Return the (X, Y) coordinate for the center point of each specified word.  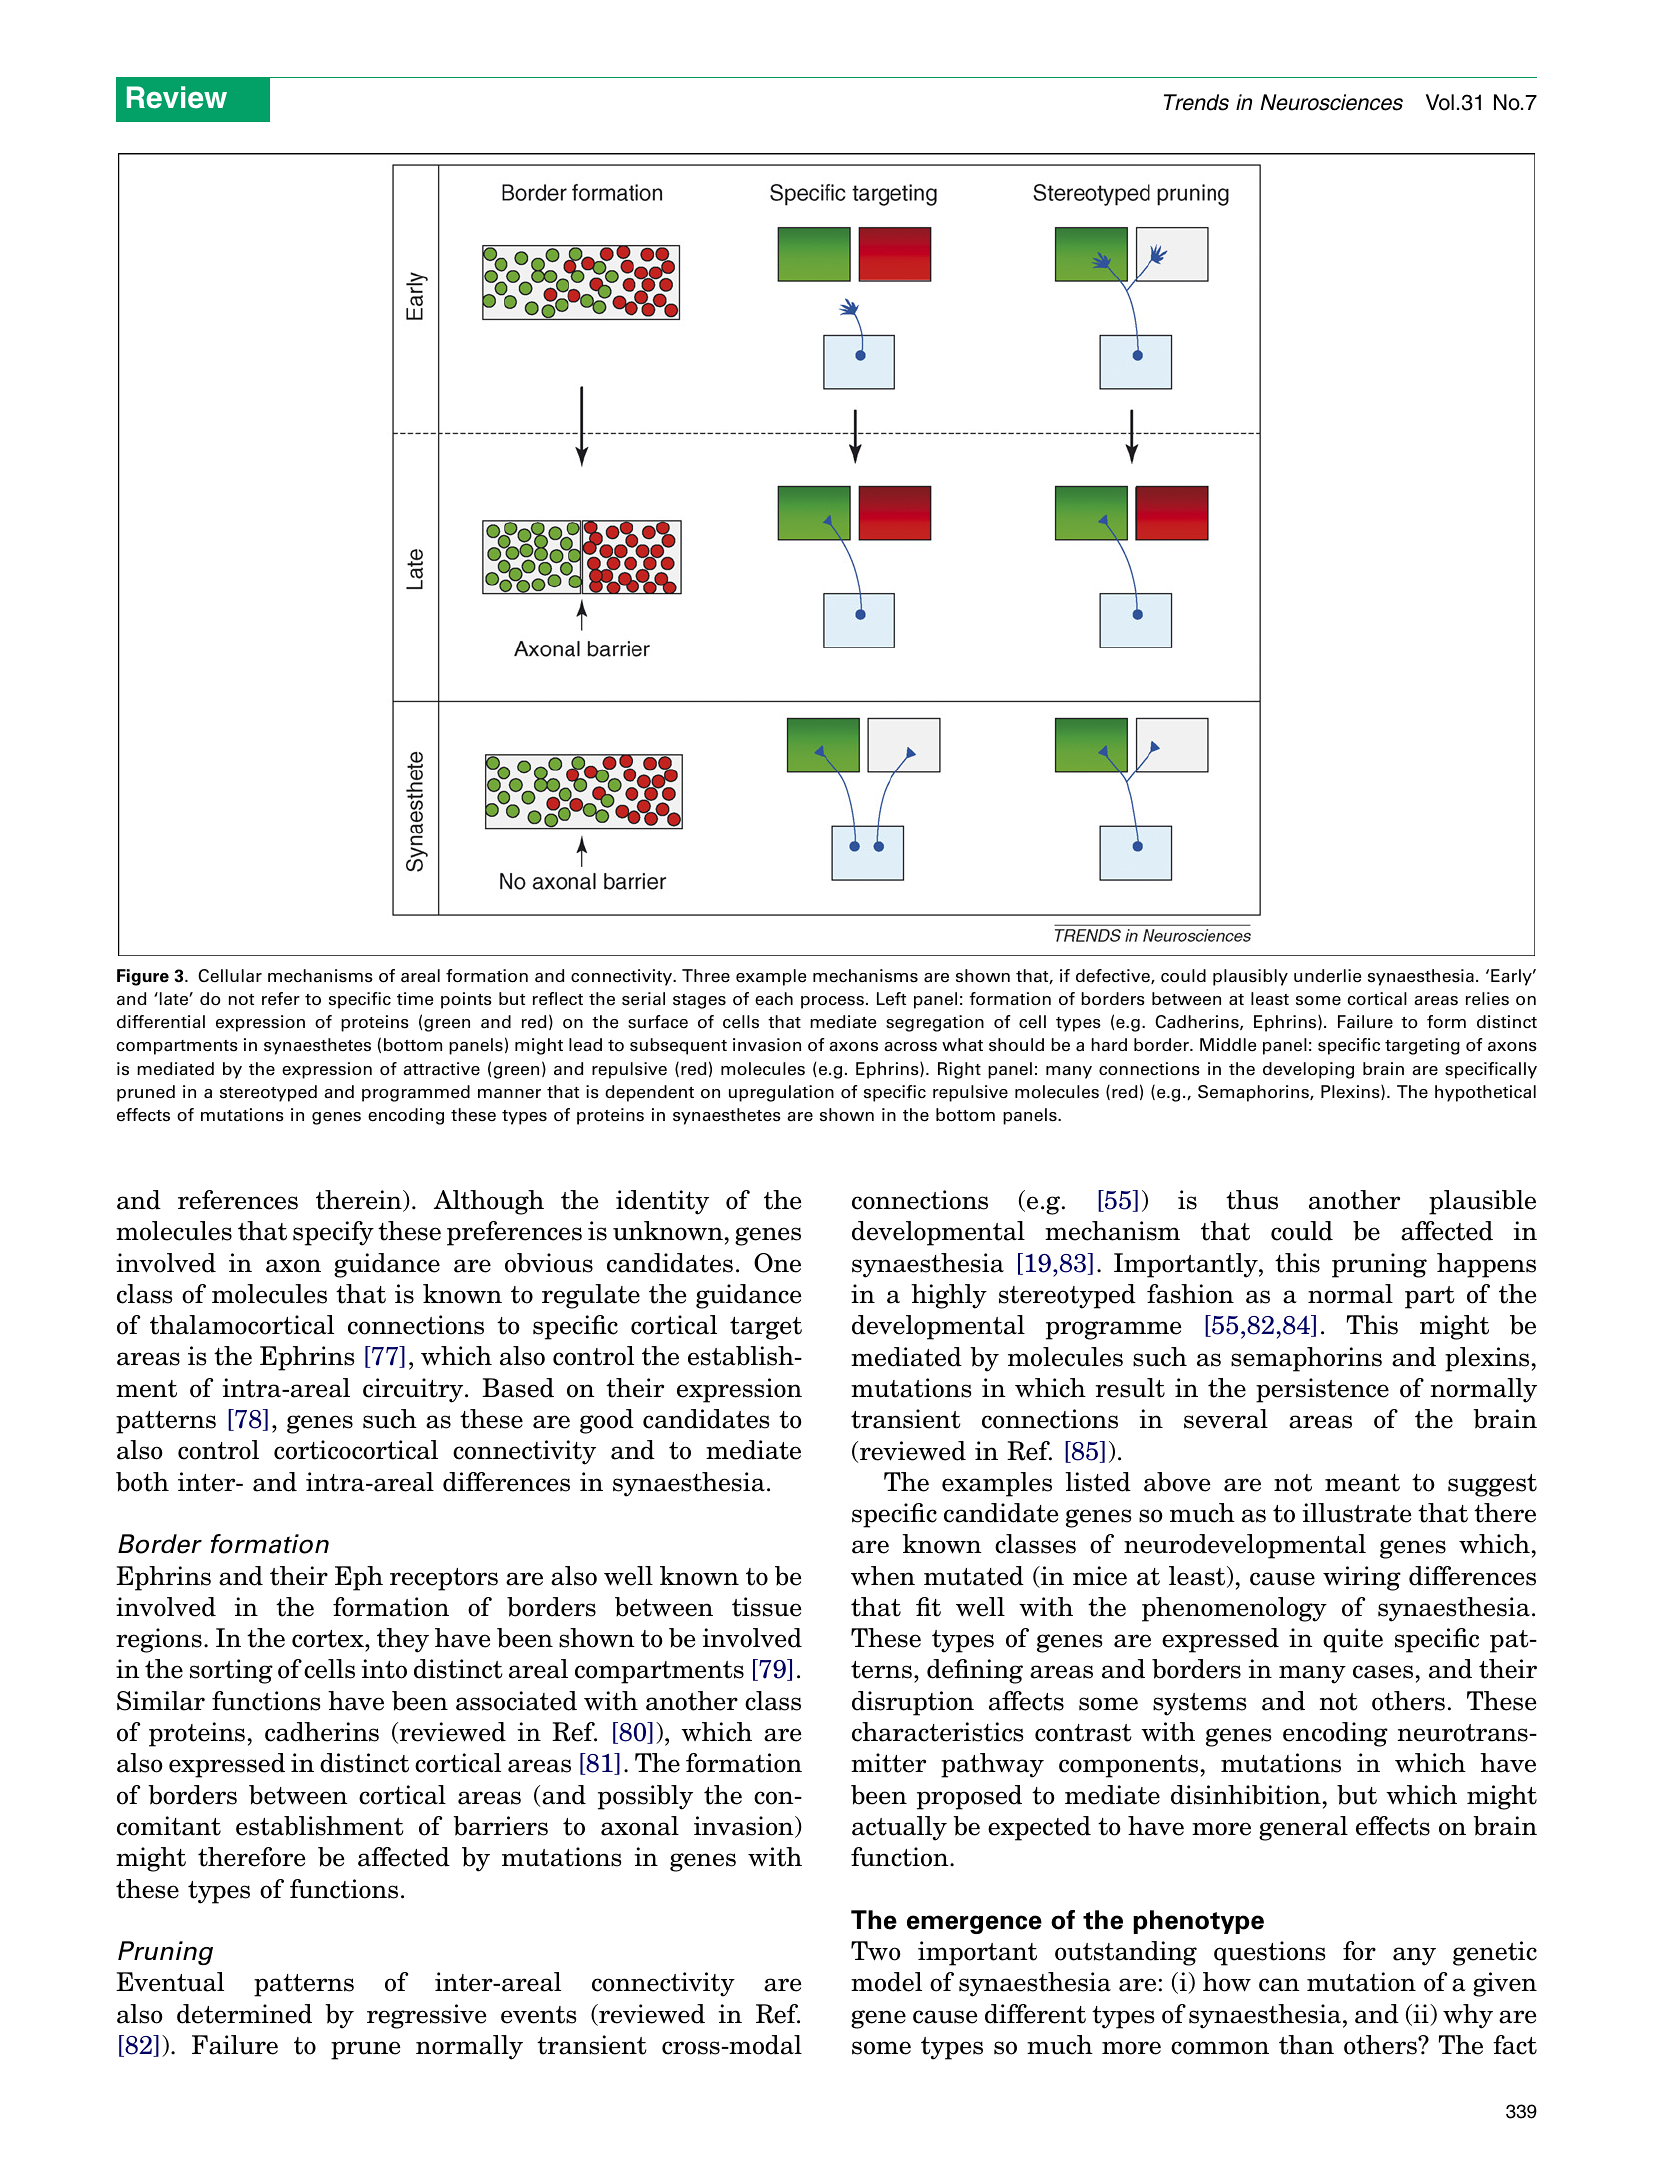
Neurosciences (1331, 102)
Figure (143, 977)
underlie (1327, 976)
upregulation (781, 1093)
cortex (329, 1639)
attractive (441, 1069)
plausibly (1250, 977)
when (883, 1576)
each (774, 999)
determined (244, 2014)
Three (706, 976)
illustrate (1357, 1513)
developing (1308, 1070)
